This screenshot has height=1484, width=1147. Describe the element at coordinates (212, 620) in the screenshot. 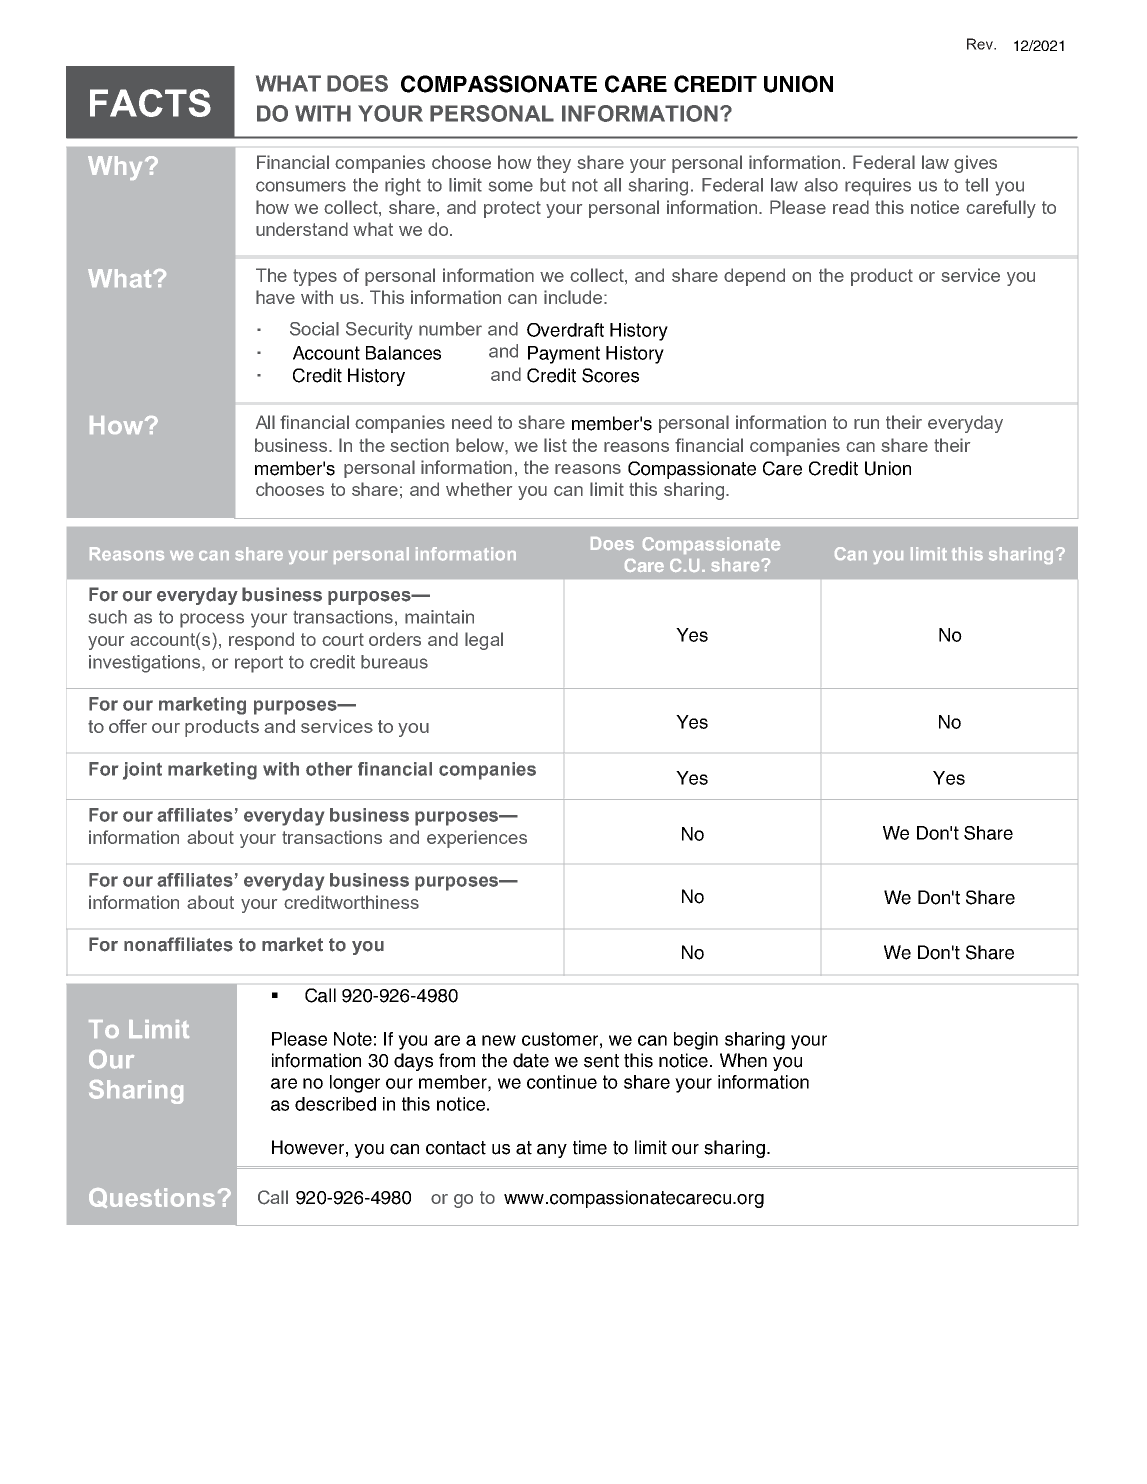

I see `process` at that location.
